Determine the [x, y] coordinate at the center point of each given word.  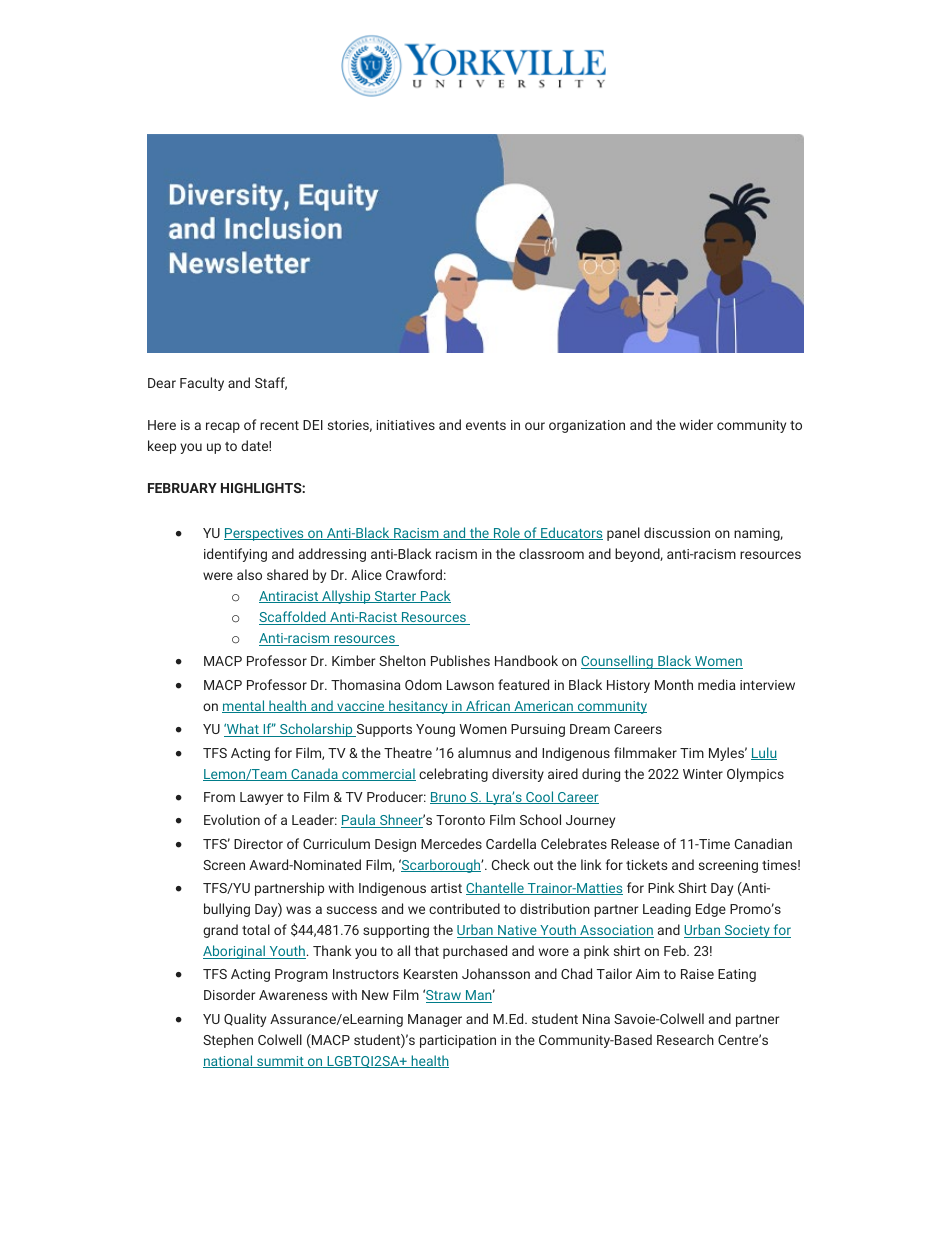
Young [435, 730]
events [486, 425]
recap [223, 427]
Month [674, 684]
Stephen [228, 1041]
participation [458, 1041]
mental [244, 706]
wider [696, 424]
